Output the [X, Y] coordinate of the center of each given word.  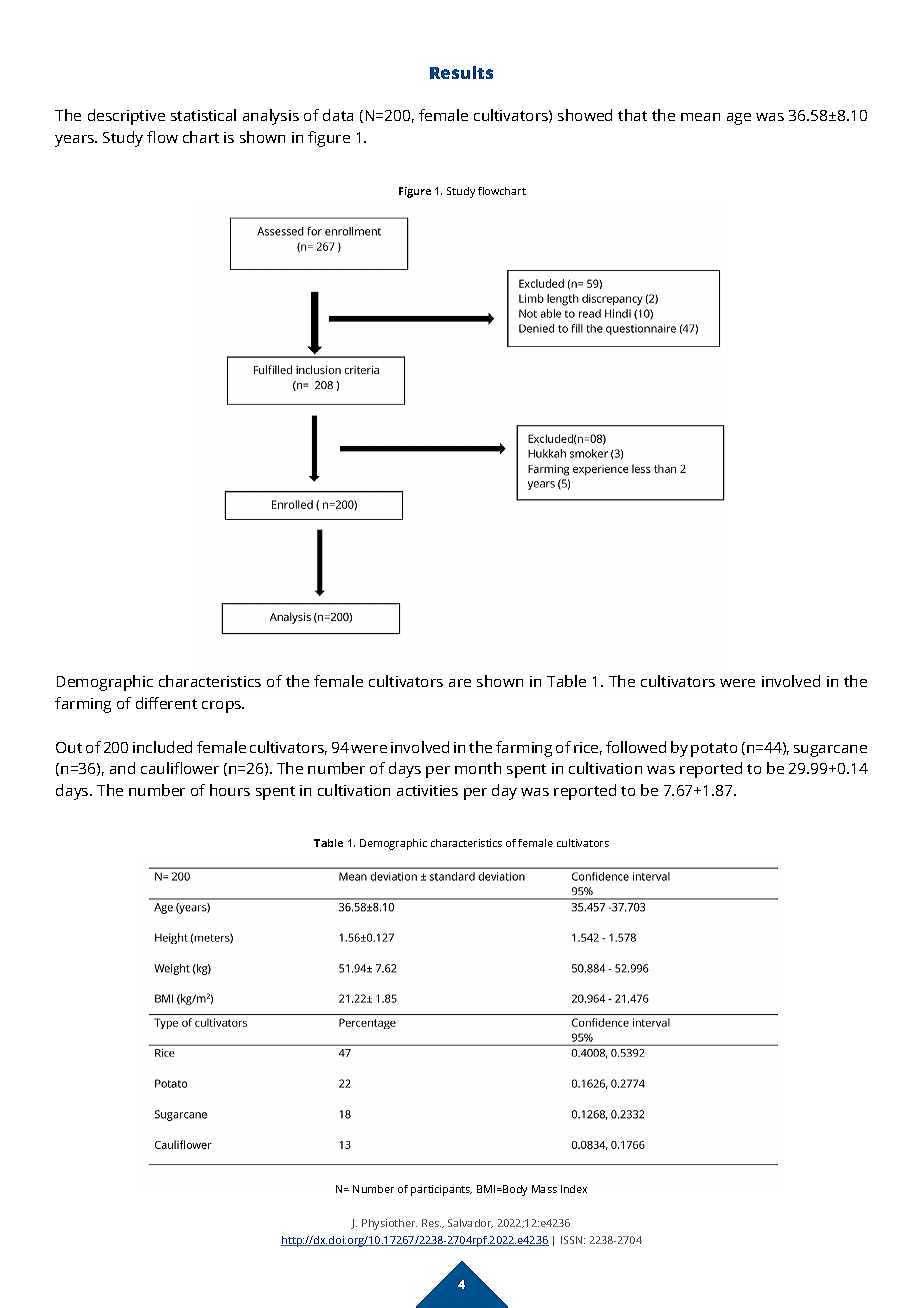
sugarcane [830, 751]
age [739, 119]
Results [461, 72]
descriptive [126, 117]
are [460, 683]
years [76, 141]
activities [427, 790]
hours [230, 790]
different [166, 703]
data [338, 115]
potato [714, 750]
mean [700, 117]
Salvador [470, 1223]
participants [441, 1190]
